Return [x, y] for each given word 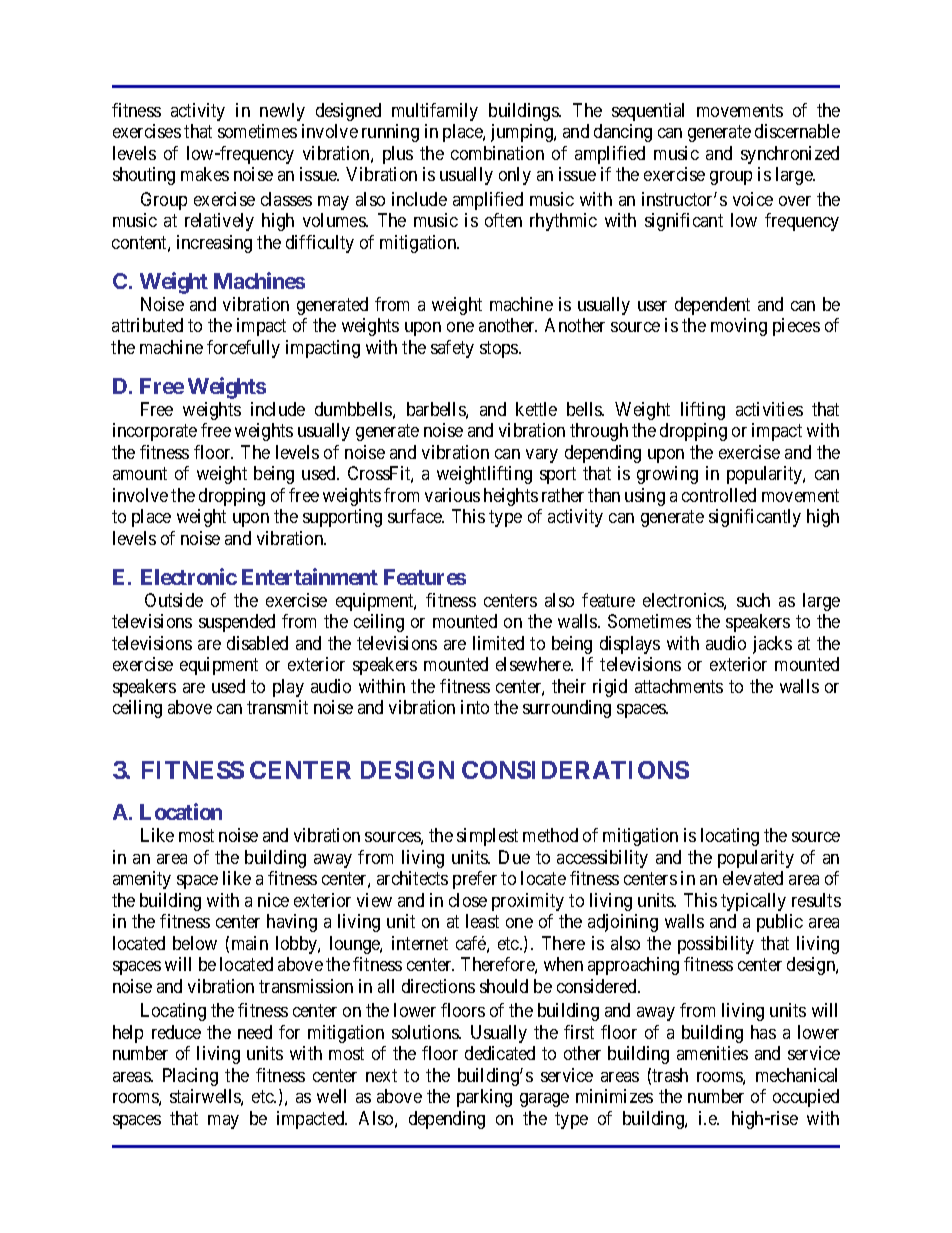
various [452, 495]
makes [205, 174]
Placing [190, 1077]
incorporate [155, 432]
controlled [719, 495]
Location [181, 811]
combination [497, 153]
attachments [679, 686]
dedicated [500, 1053]
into [475, 707]
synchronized [790, 155]
